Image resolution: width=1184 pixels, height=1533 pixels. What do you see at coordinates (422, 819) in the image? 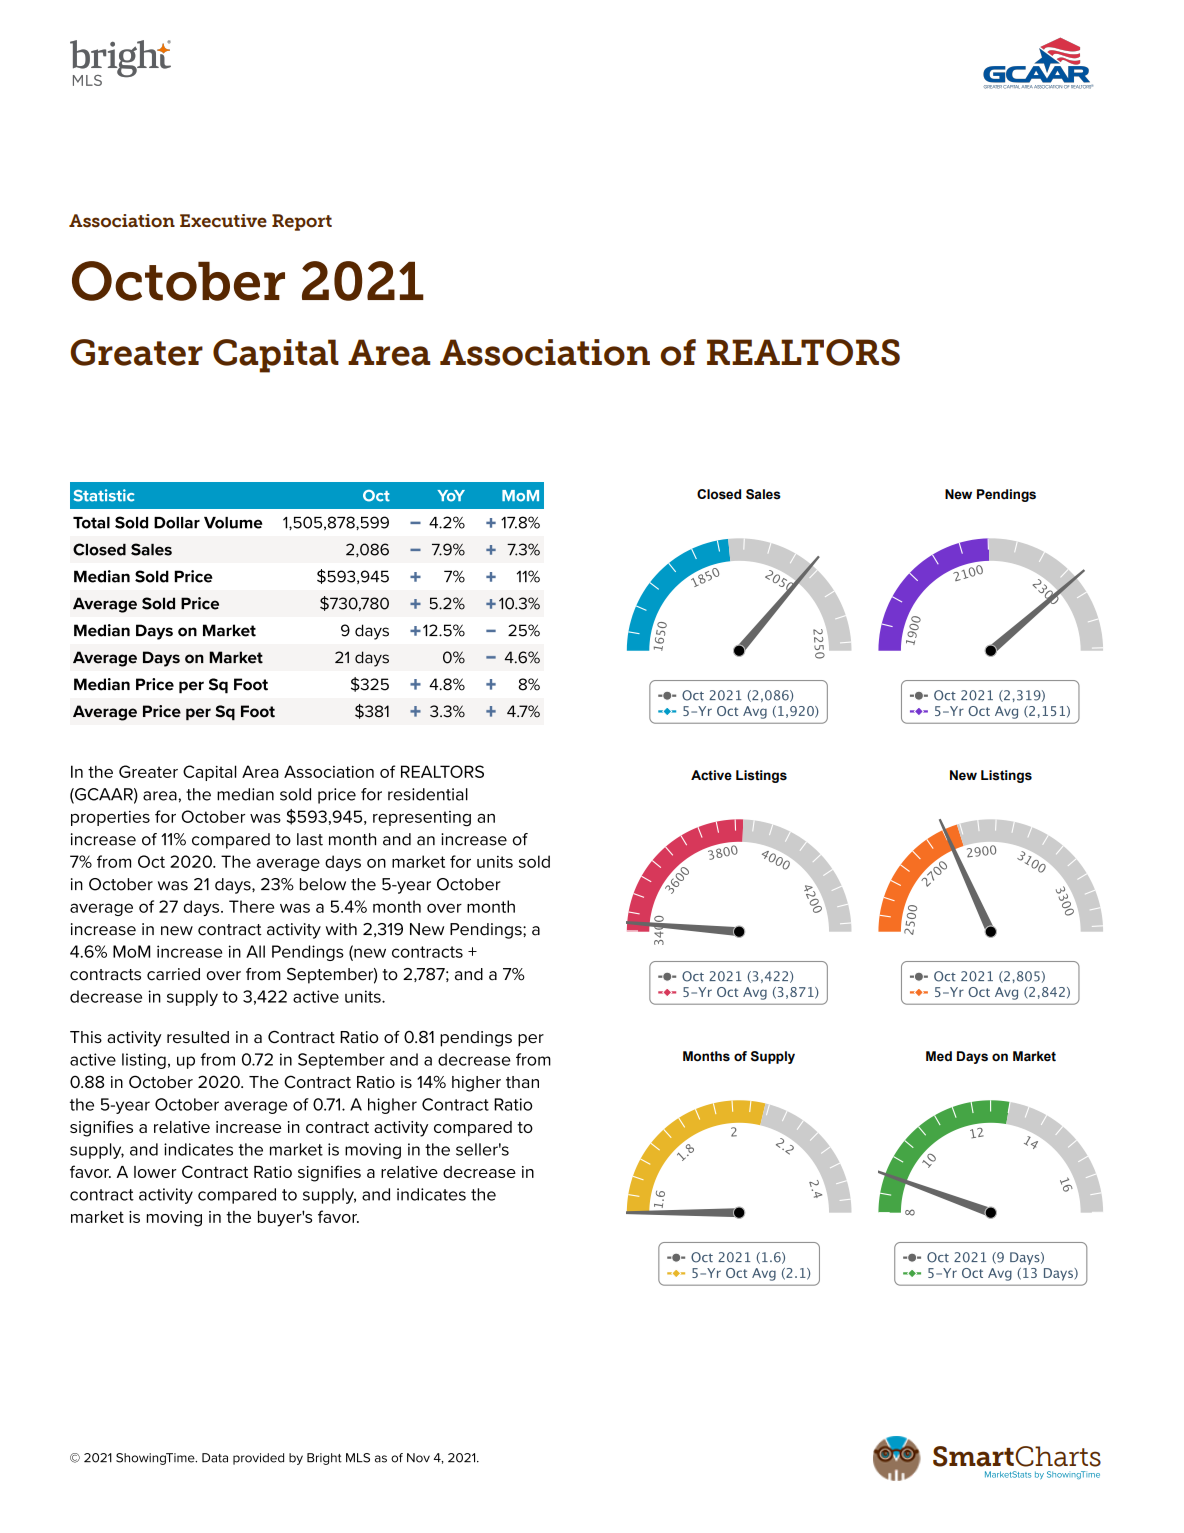
I see `representing` at bounding box center [422, 819].
